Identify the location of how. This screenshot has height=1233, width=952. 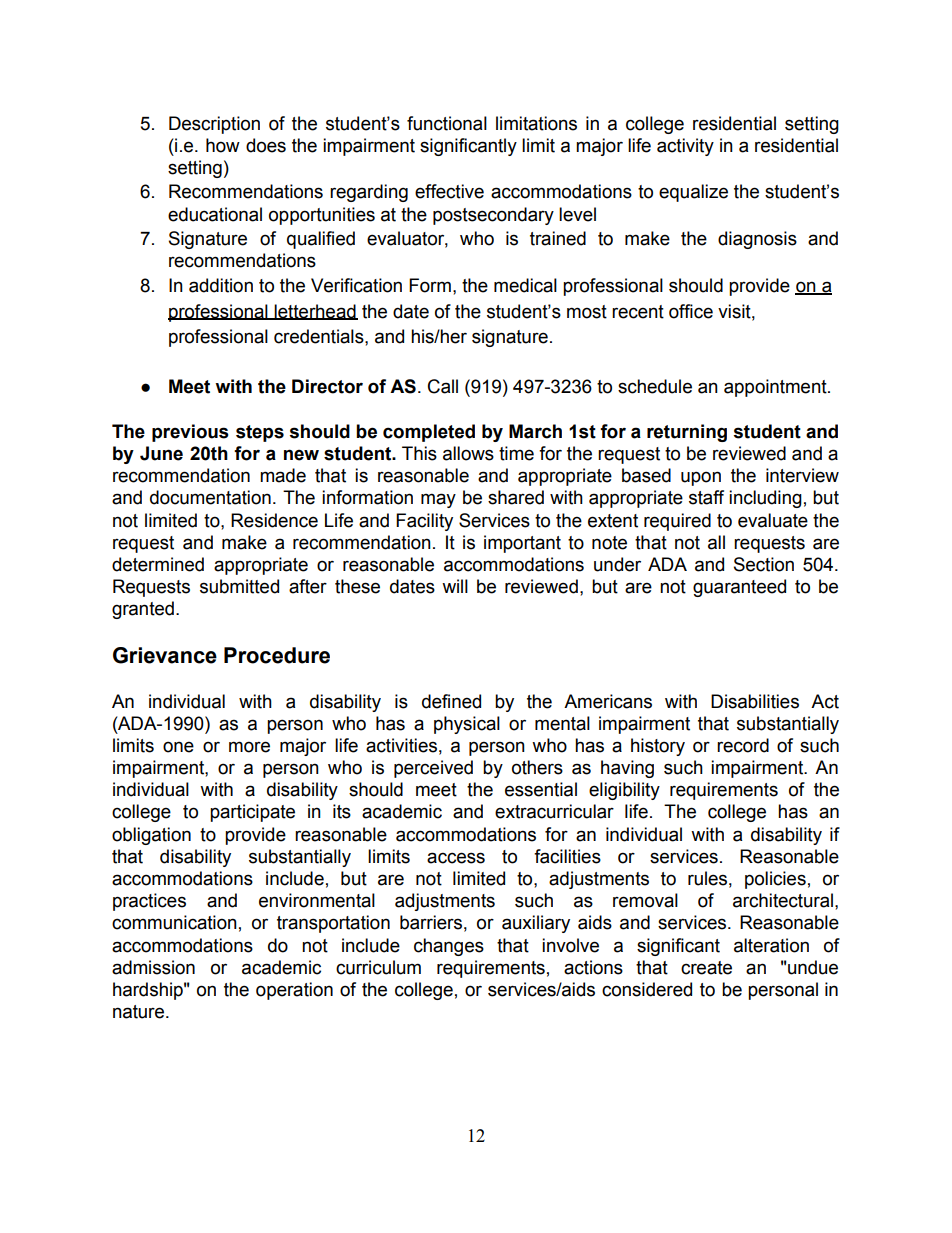
(223, 145).
